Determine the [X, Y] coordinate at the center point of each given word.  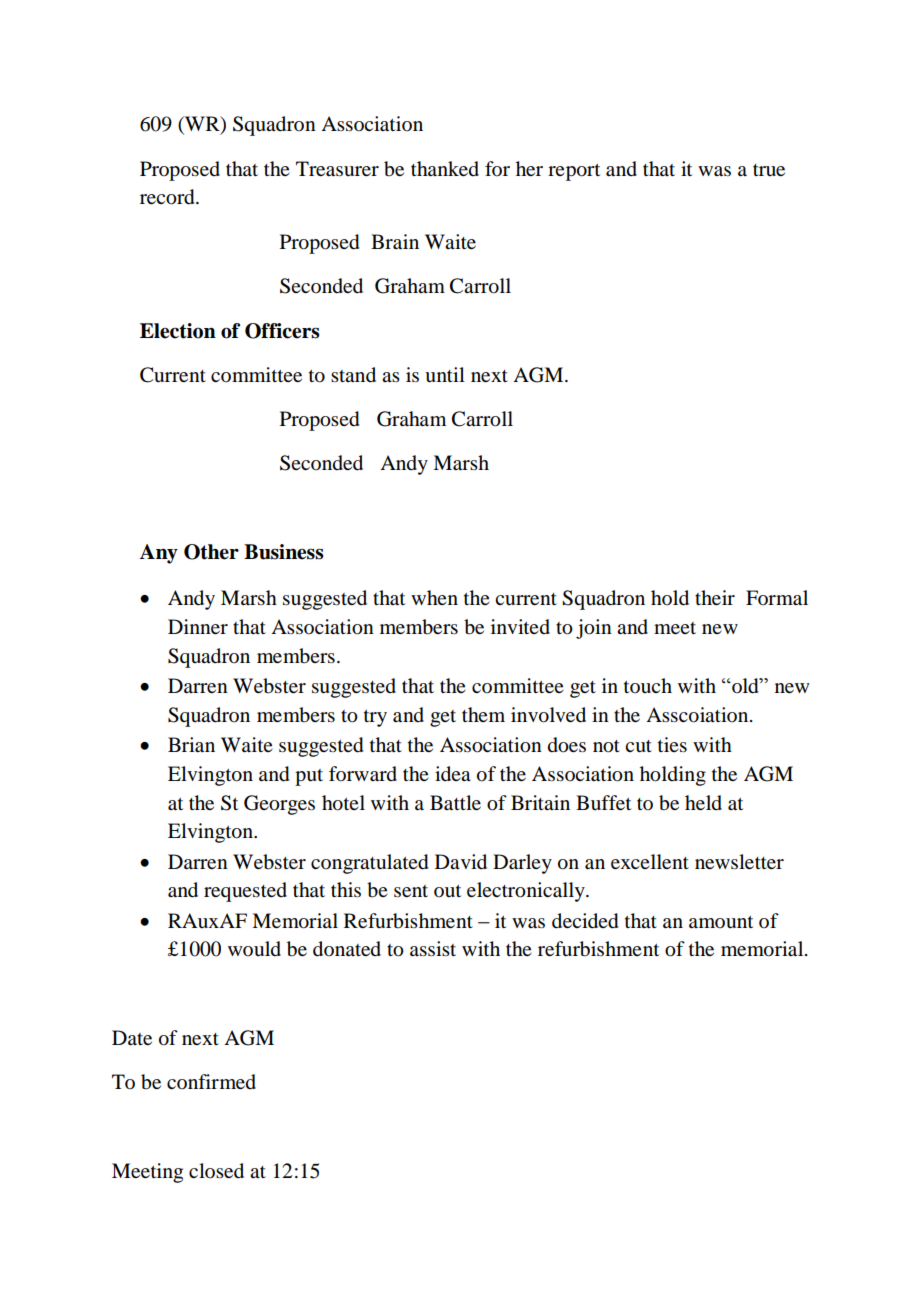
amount [721, 922]
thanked [445, 169]
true [769, 170]
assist [433, 949]
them [483, 714]
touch [648, 685]
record [168, 197]
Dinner [198, 627]
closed [216, 1171]
